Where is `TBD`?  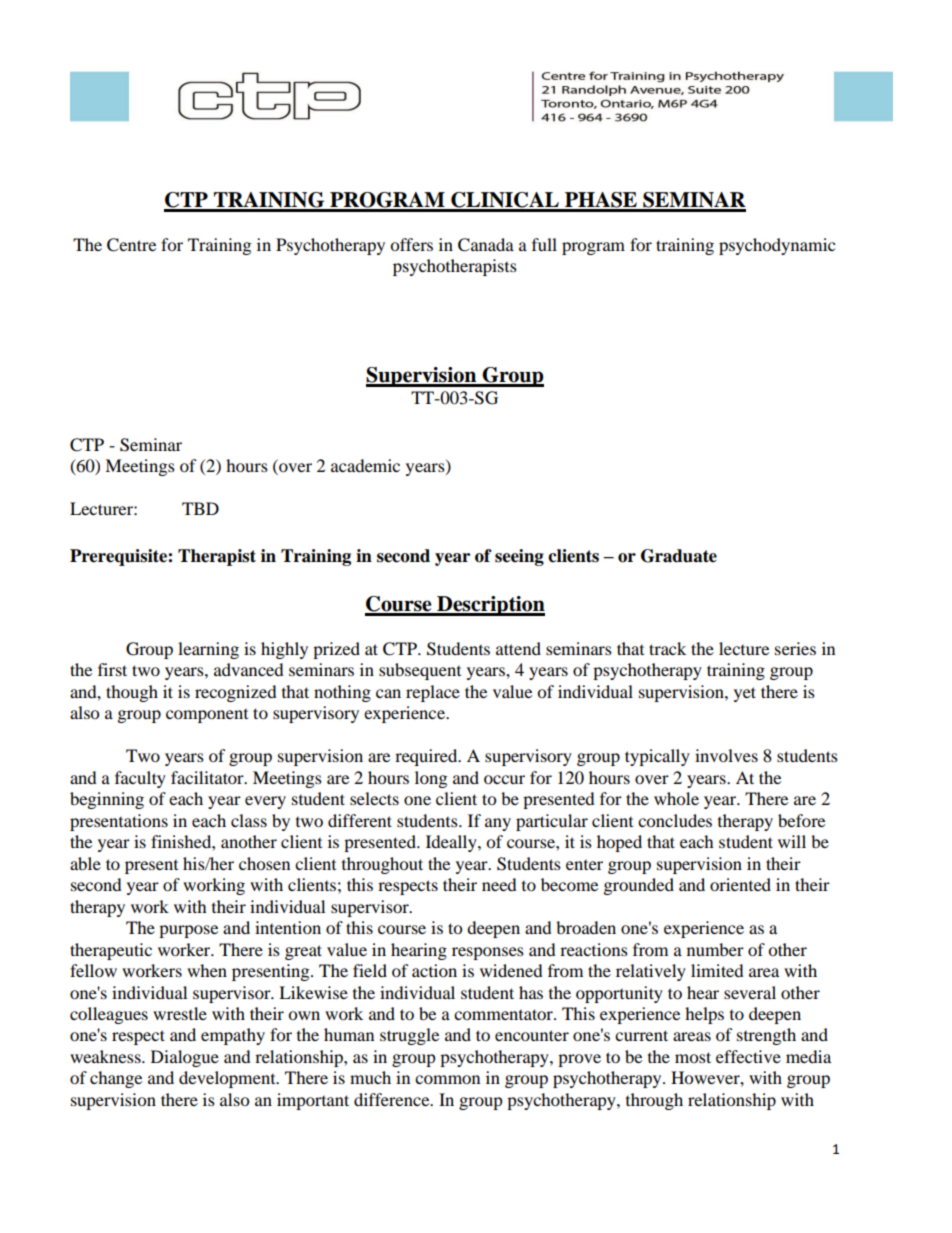 TBD is located at coordinates (200, 508).
